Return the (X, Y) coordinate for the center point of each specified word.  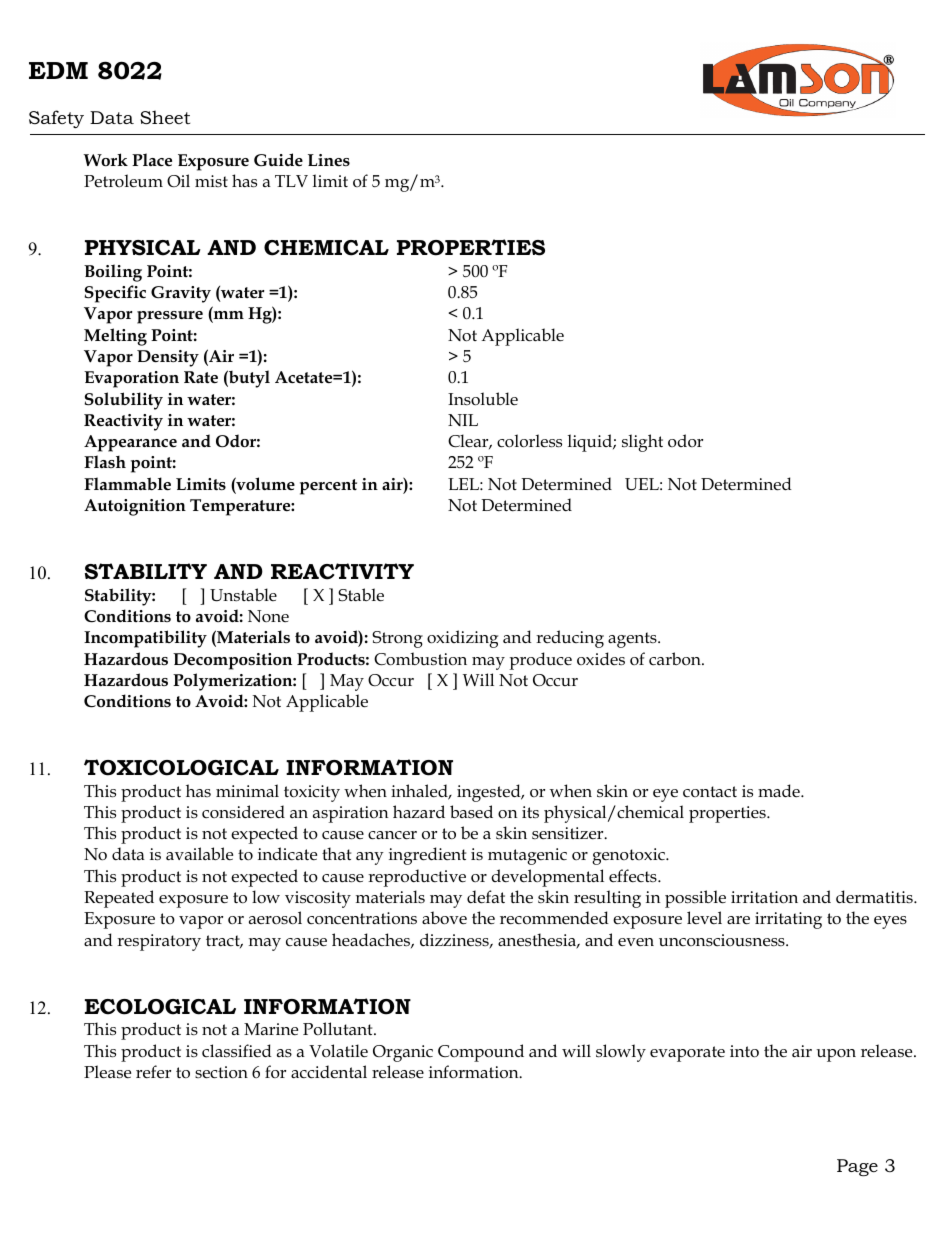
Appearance (130, 443)
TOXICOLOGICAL (181, 767)
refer (153, 1072)
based (471, 811)
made (780, 790)
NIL (463, 420)
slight (642, 443)
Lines (329, 160)
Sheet (165, 117)
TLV (291, 181)
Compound (481, 1053)
